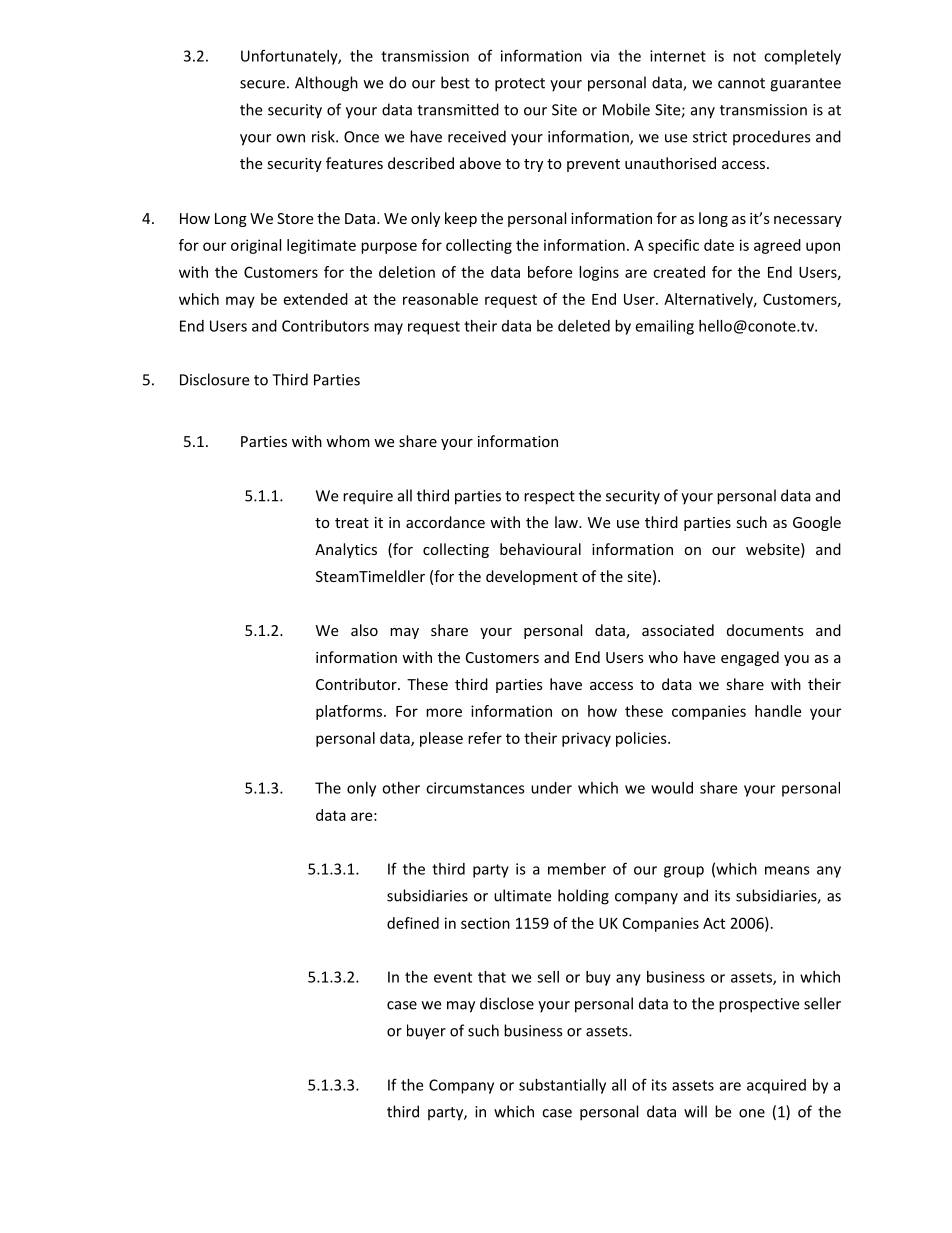 The width and height of the image is (952, 1233). I want to click on documents, so click(765, 630).
